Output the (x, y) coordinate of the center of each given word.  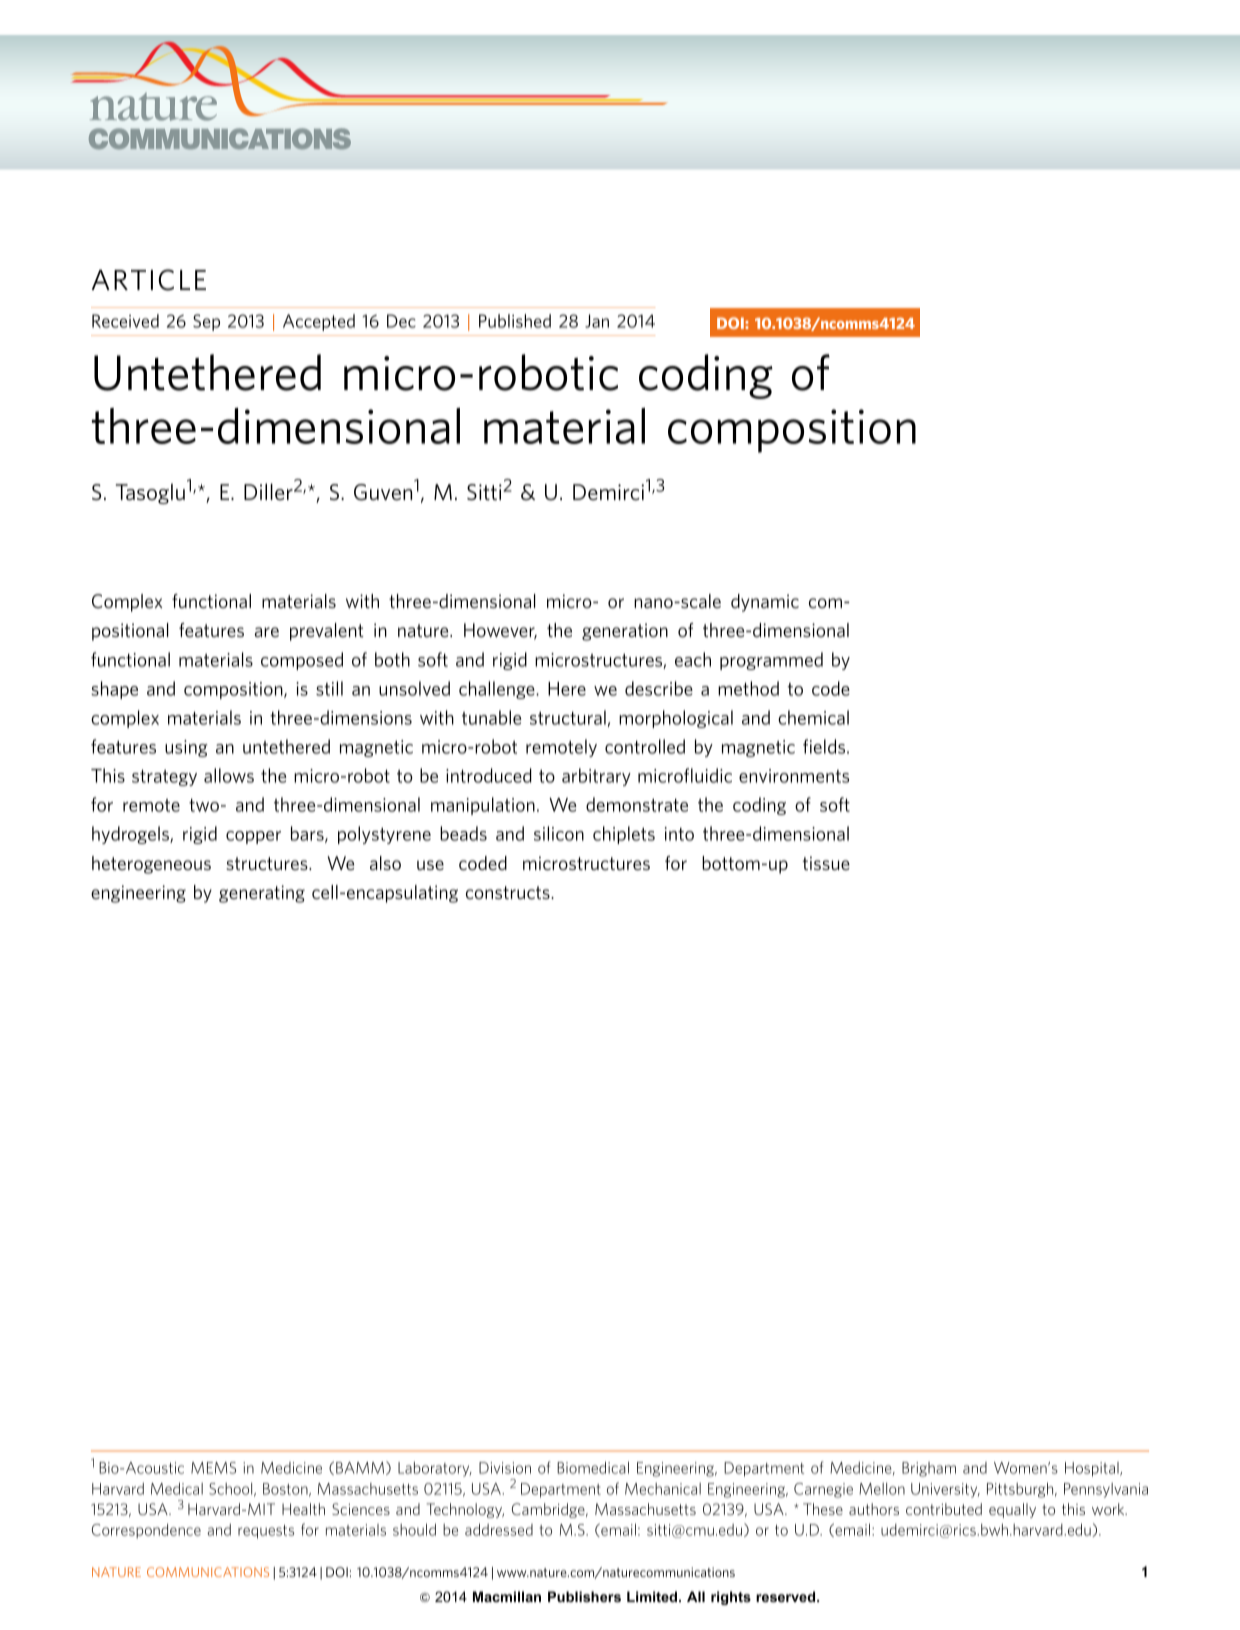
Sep (206, 322)
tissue (826, 863)
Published (515, 321)
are (267, 632)
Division (505, 1468)
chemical (813, 717)
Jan (597, 321)
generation (625, 632)
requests (266, 1532)
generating (262, 894)
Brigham (929, 1469)
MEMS (213, 1468)
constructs (509, 892)
